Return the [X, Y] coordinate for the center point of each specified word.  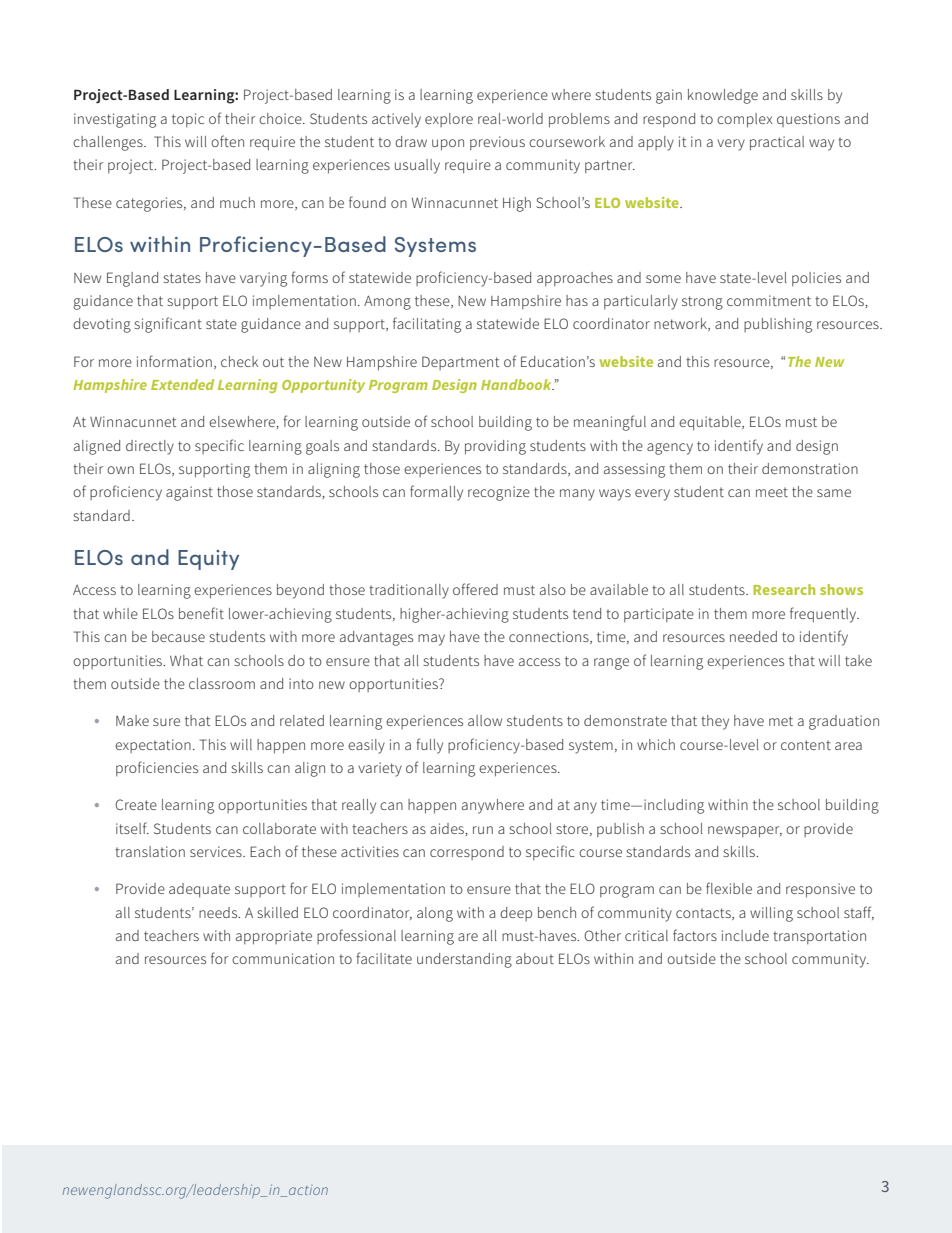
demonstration [810, 468]
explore [449, 120]
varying [263, 279]
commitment [769, 300]
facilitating [427, 325]
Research [784, 589]
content [806, 745]
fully [429, 746]
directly [150, 447]
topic [188, 120]
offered [475, 589]
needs [219, 912]
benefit [201, 613]
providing [495, 447]
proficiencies [157, 768]
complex [745, 120]
